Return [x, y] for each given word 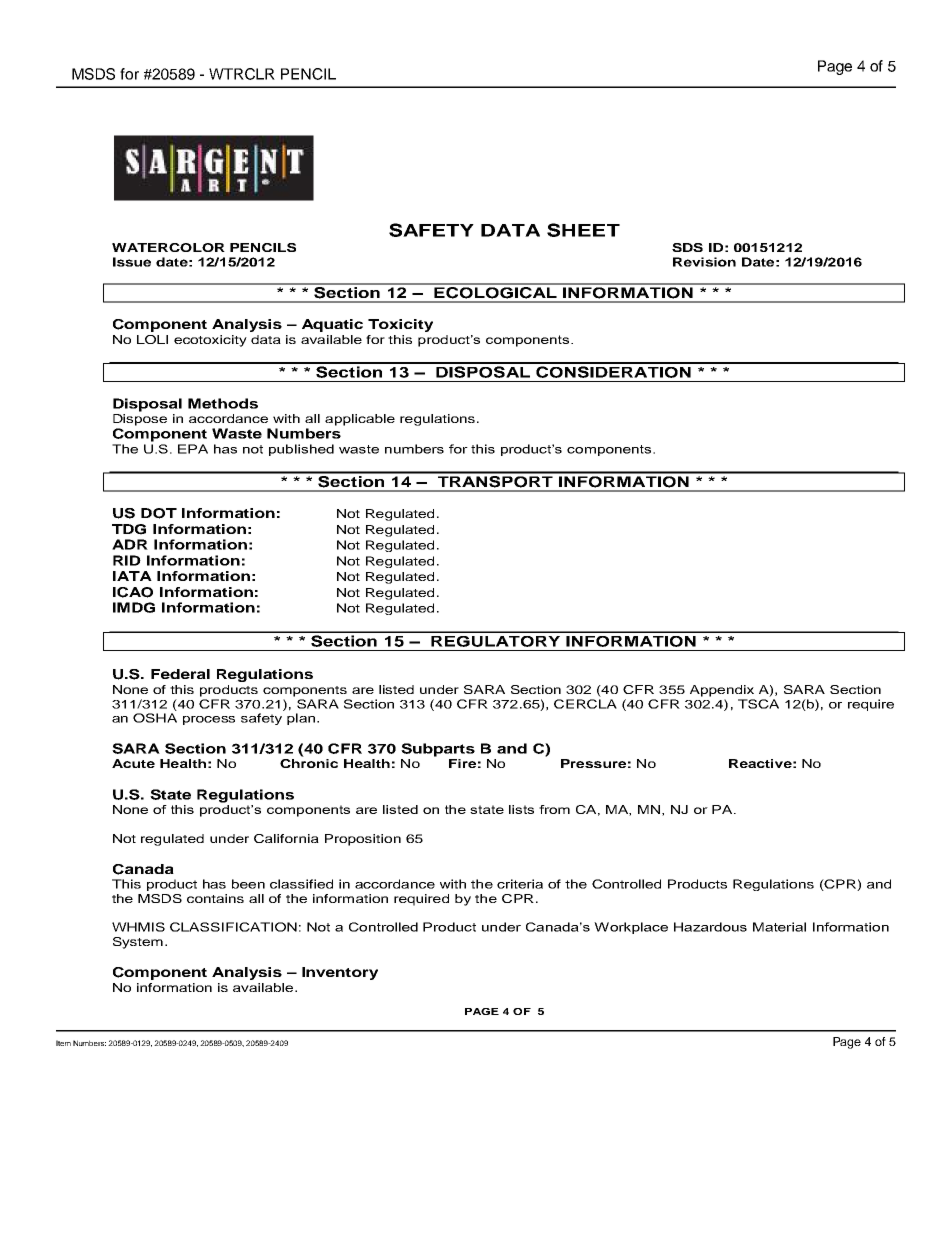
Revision [704, 262]
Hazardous [710, 927]
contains [215, 898]
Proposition [363, 840]
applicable [360, 420]
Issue [132, 262]
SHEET [583, 230]
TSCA [758, 704]
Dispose [140, 420]
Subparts [438, 750]
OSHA [155, 718]
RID [127, 560]
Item [63, 1043]
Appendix [722, 691]
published [301, 450]
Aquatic [332, 325]
